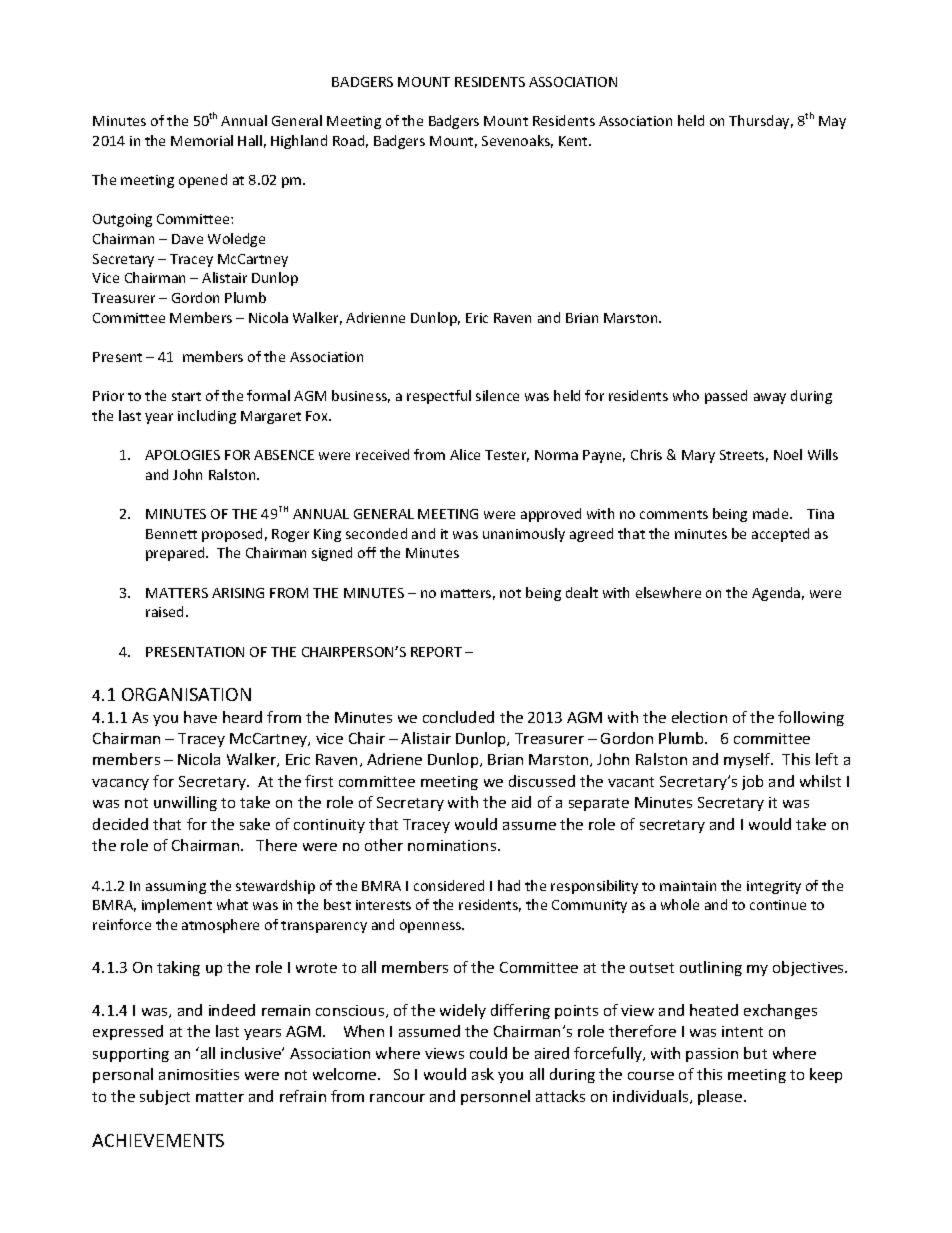 This screenshot has width=952, height=1233. I want to click on passed, so click(726, 397).
